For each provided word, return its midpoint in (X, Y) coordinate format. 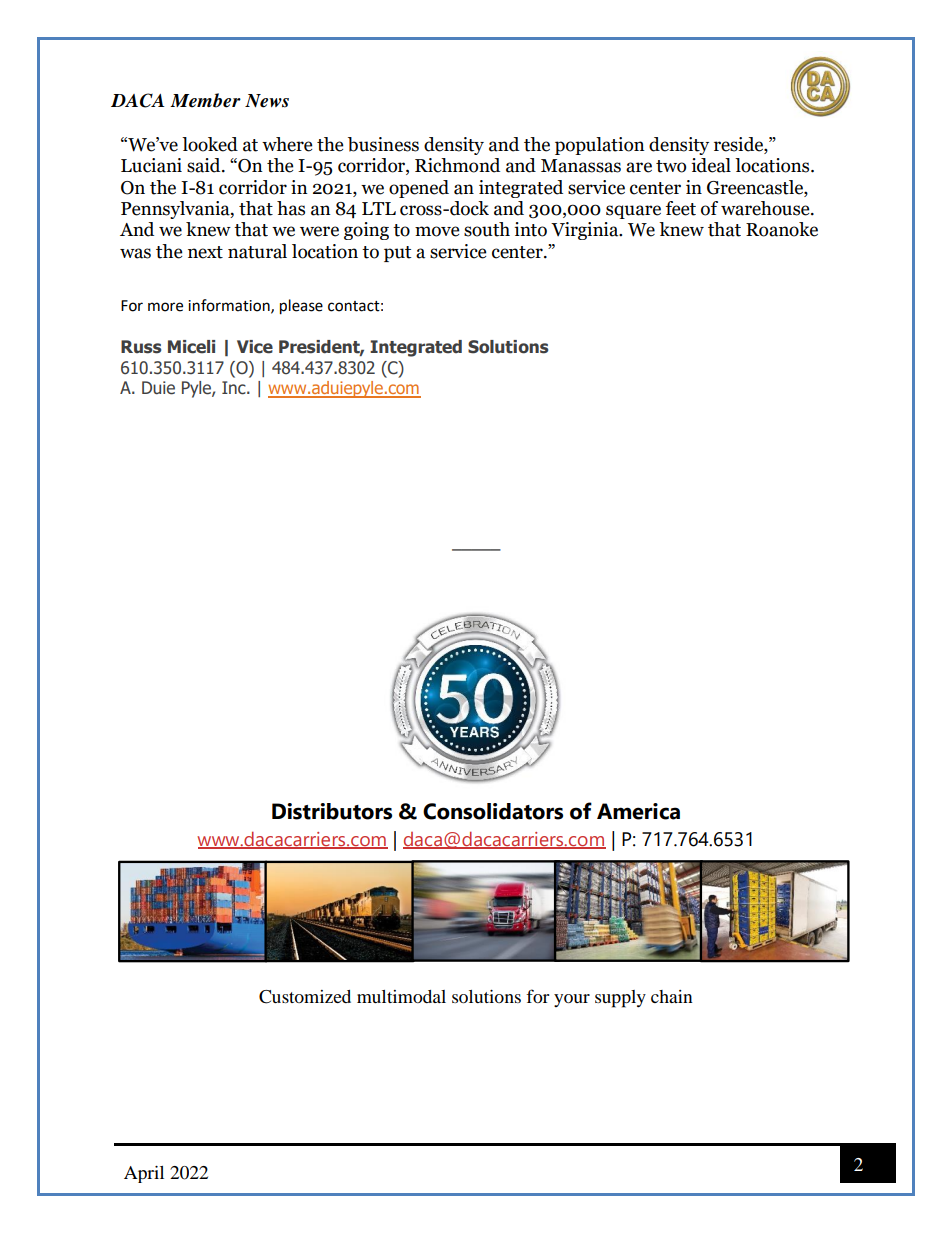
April (144, 1174)
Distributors (332, 811)
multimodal (401, 996)
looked (210, 144)
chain (672, 996)
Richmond (457, 165)
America (638, 811)
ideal (711, 165)
